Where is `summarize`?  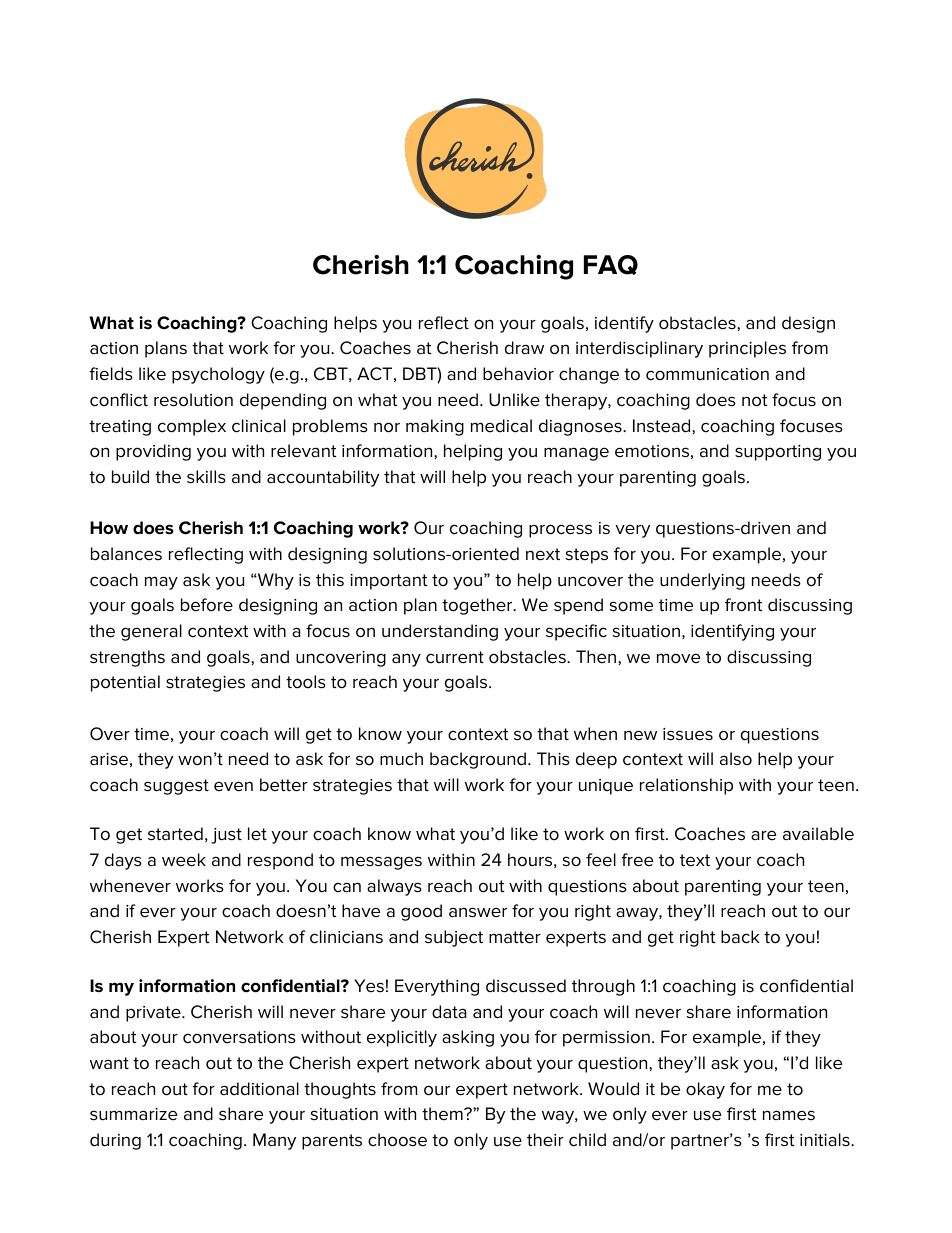
summarize is located at coordinates (133, 1114).
